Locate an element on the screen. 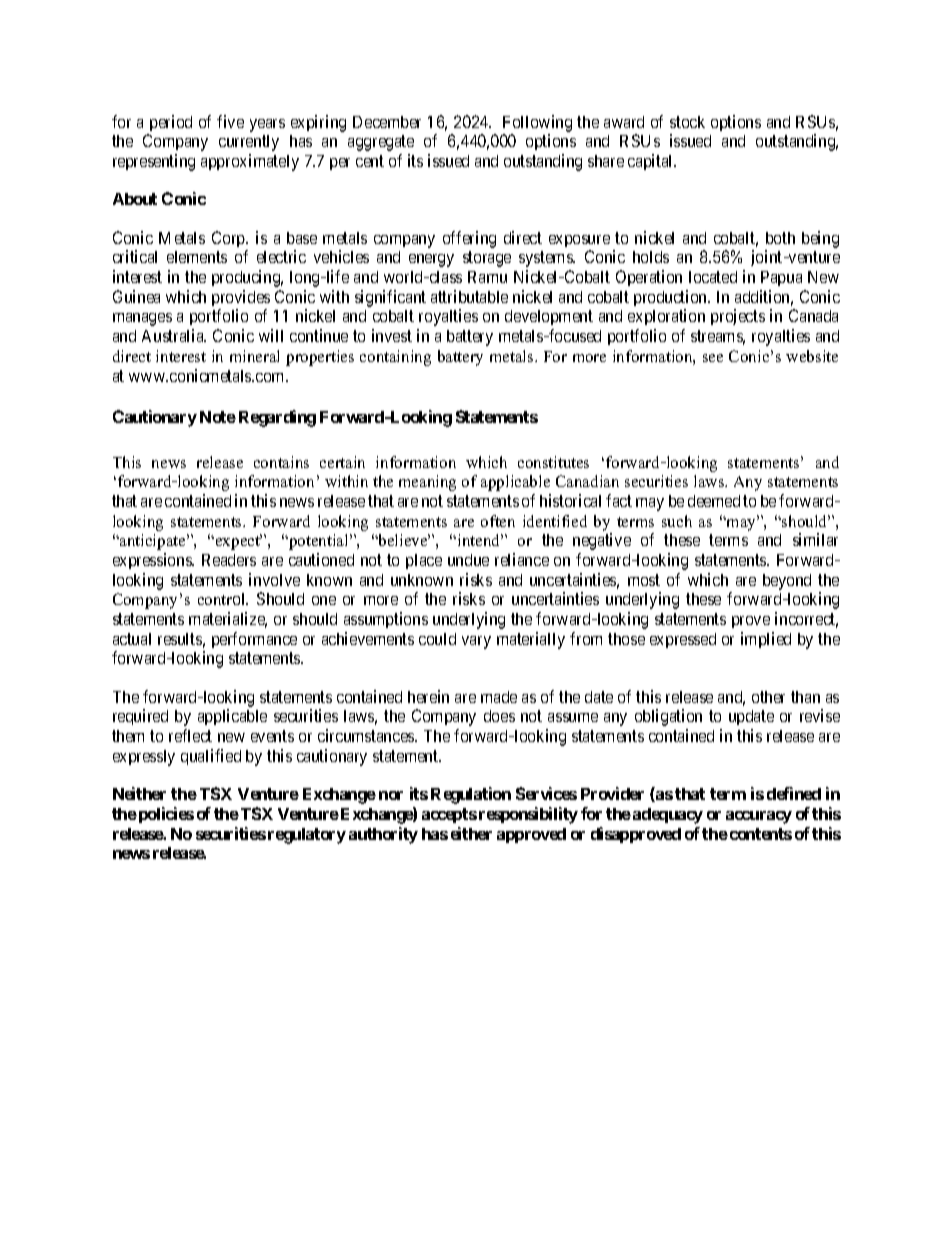 The height and width of the screenshot is (1233, 952). policies is located at coordinates (165, 815).
